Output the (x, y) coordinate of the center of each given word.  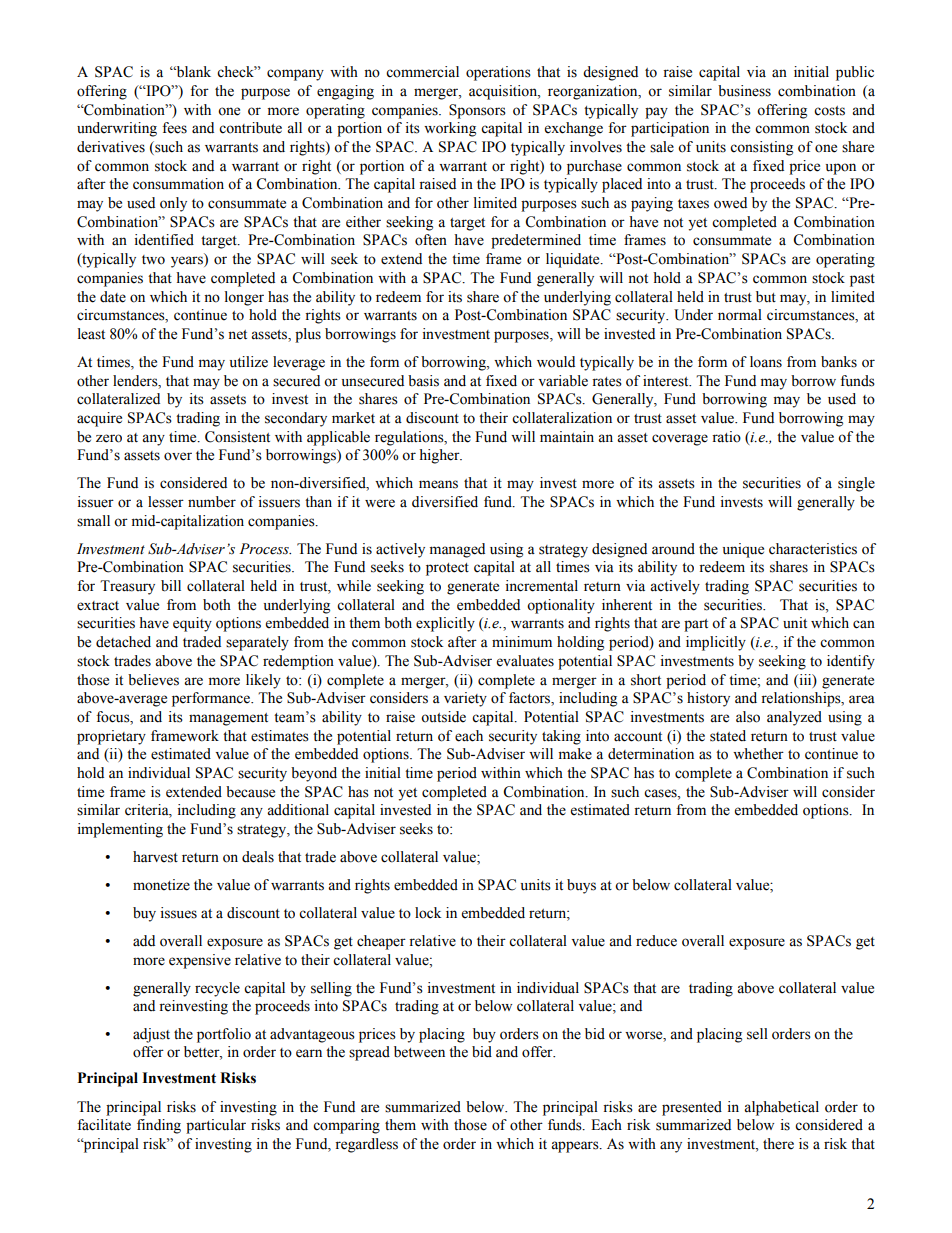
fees (174, 128)
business (744, 91)
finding (159, 1126)
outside (443, 717)
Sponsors (477, 111)
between (419, 1052)
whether (758, 754)
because (250, 792)
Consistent (237, 437)
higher (440, 456)
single (856, 484)
